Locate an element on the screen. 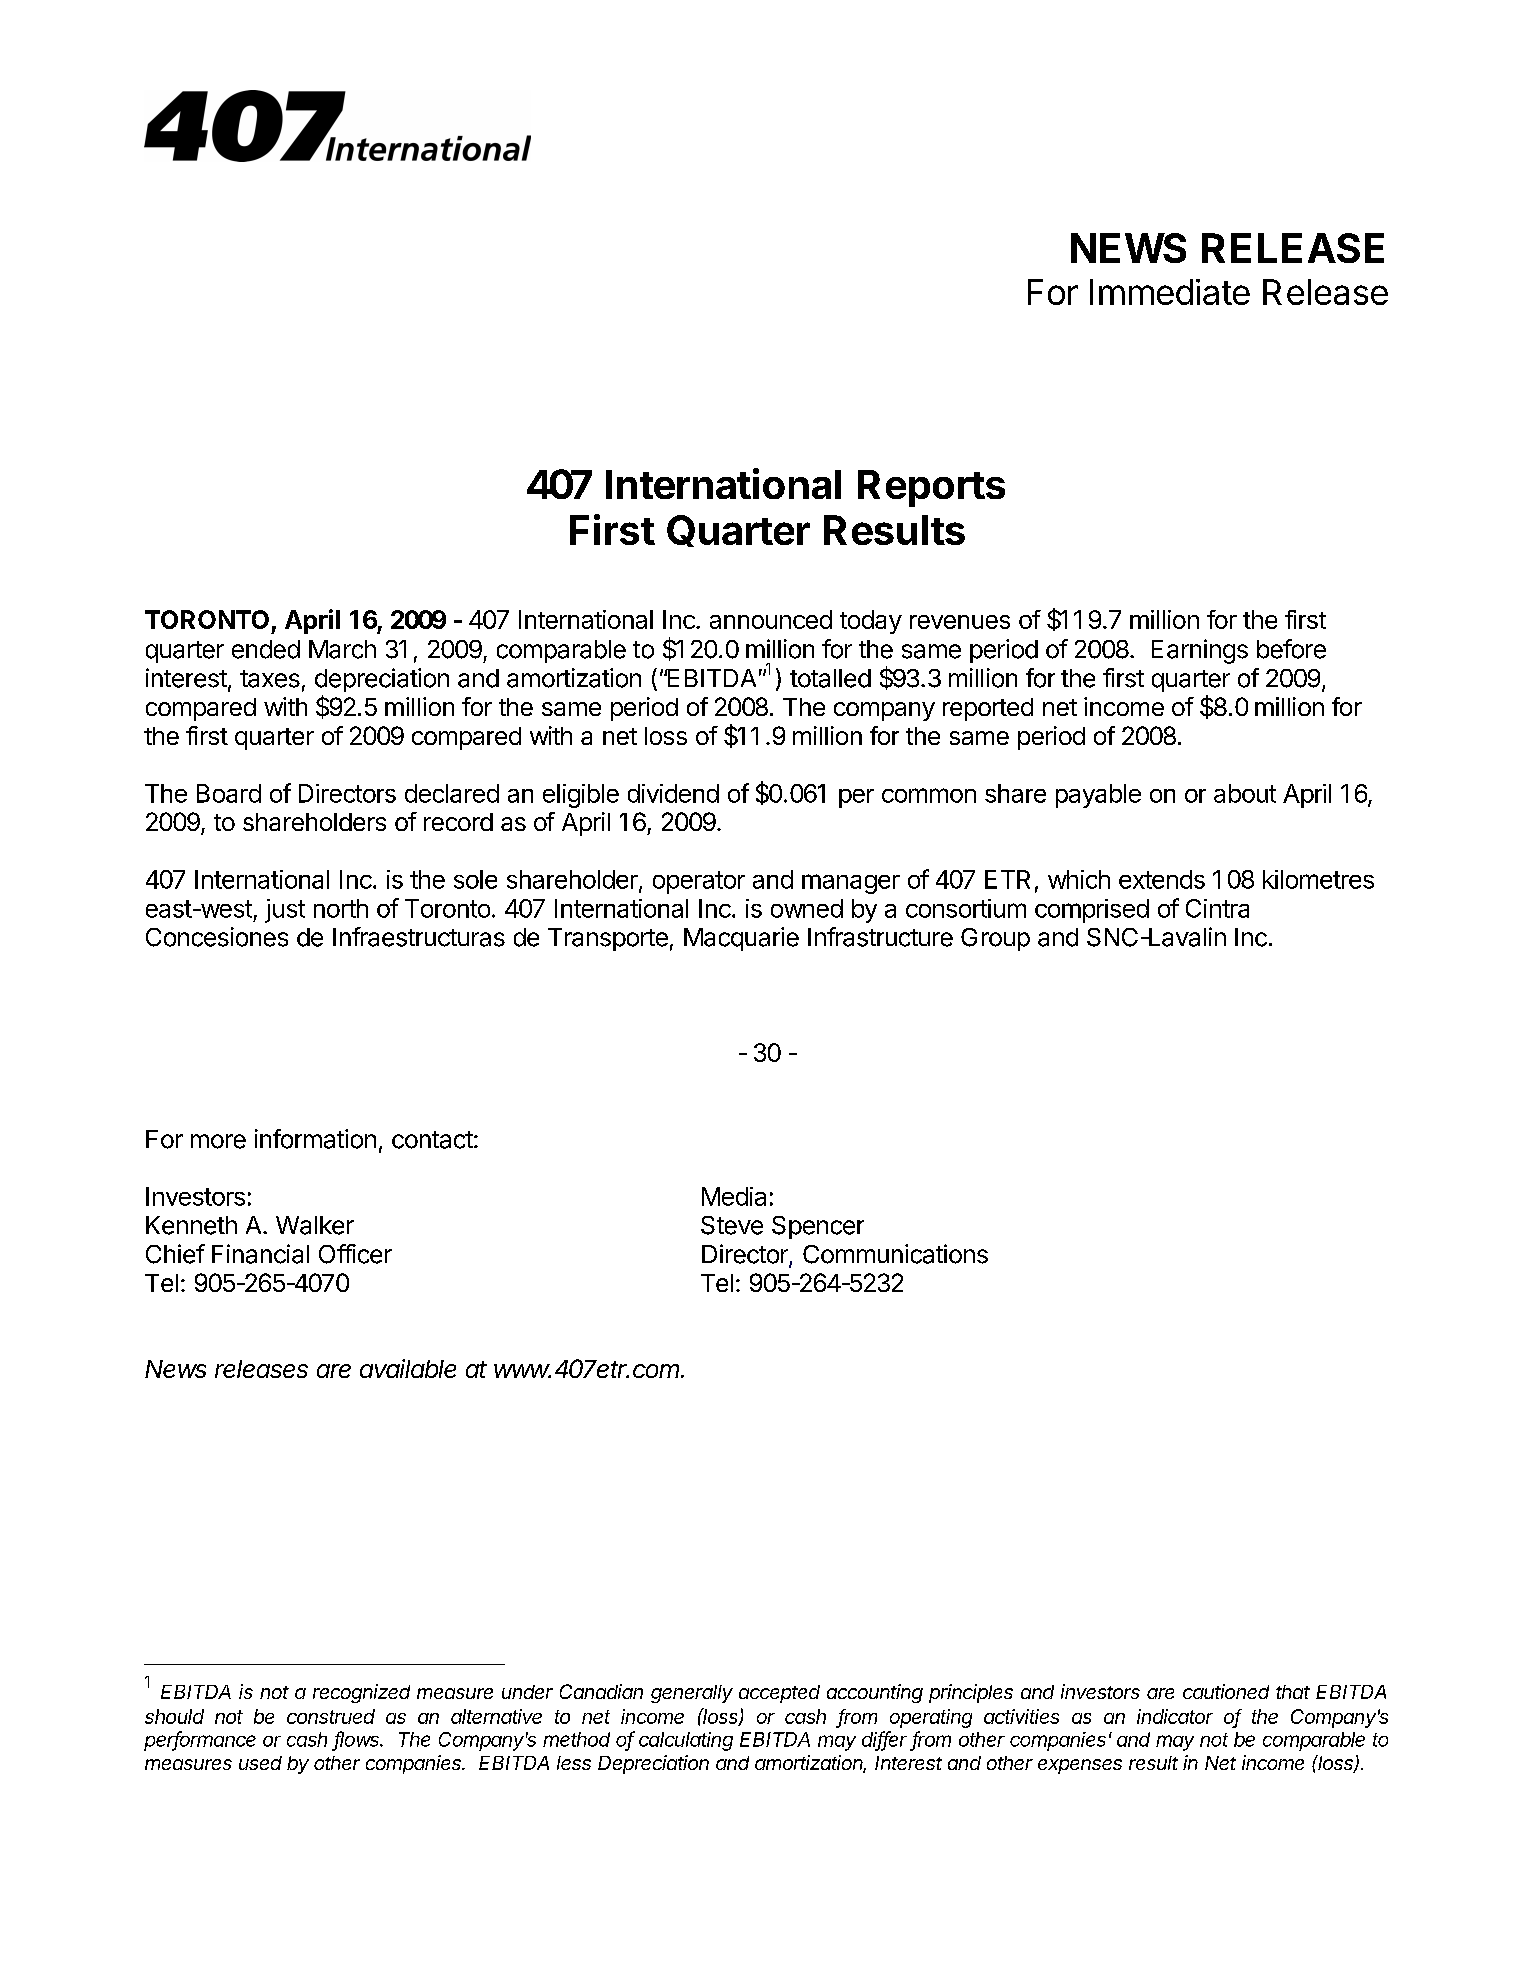 The image size is (1533, 1984). Spencer is located at coordinates (818, 1227).
